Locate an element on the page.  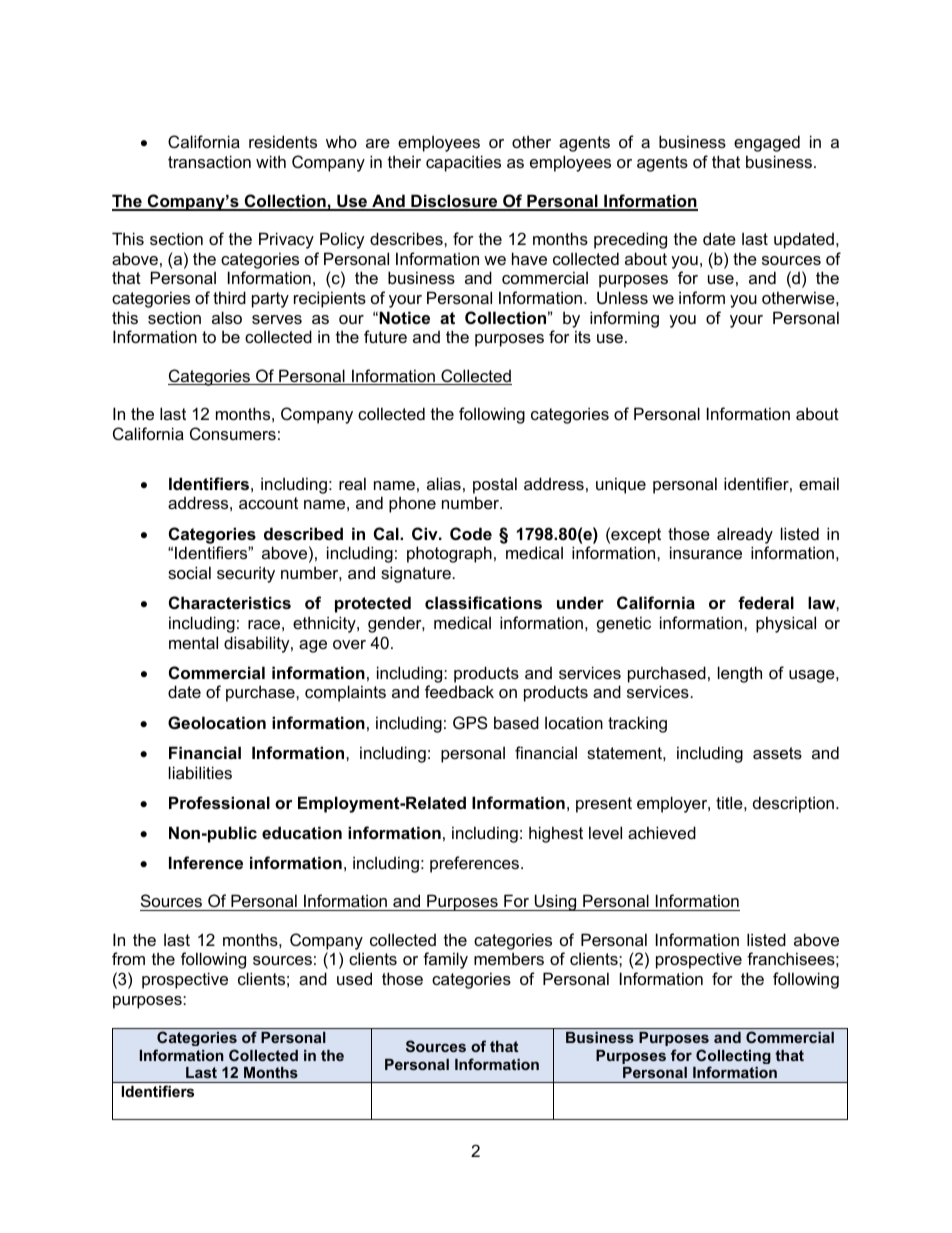
email is located at coordinates (819, 483).
